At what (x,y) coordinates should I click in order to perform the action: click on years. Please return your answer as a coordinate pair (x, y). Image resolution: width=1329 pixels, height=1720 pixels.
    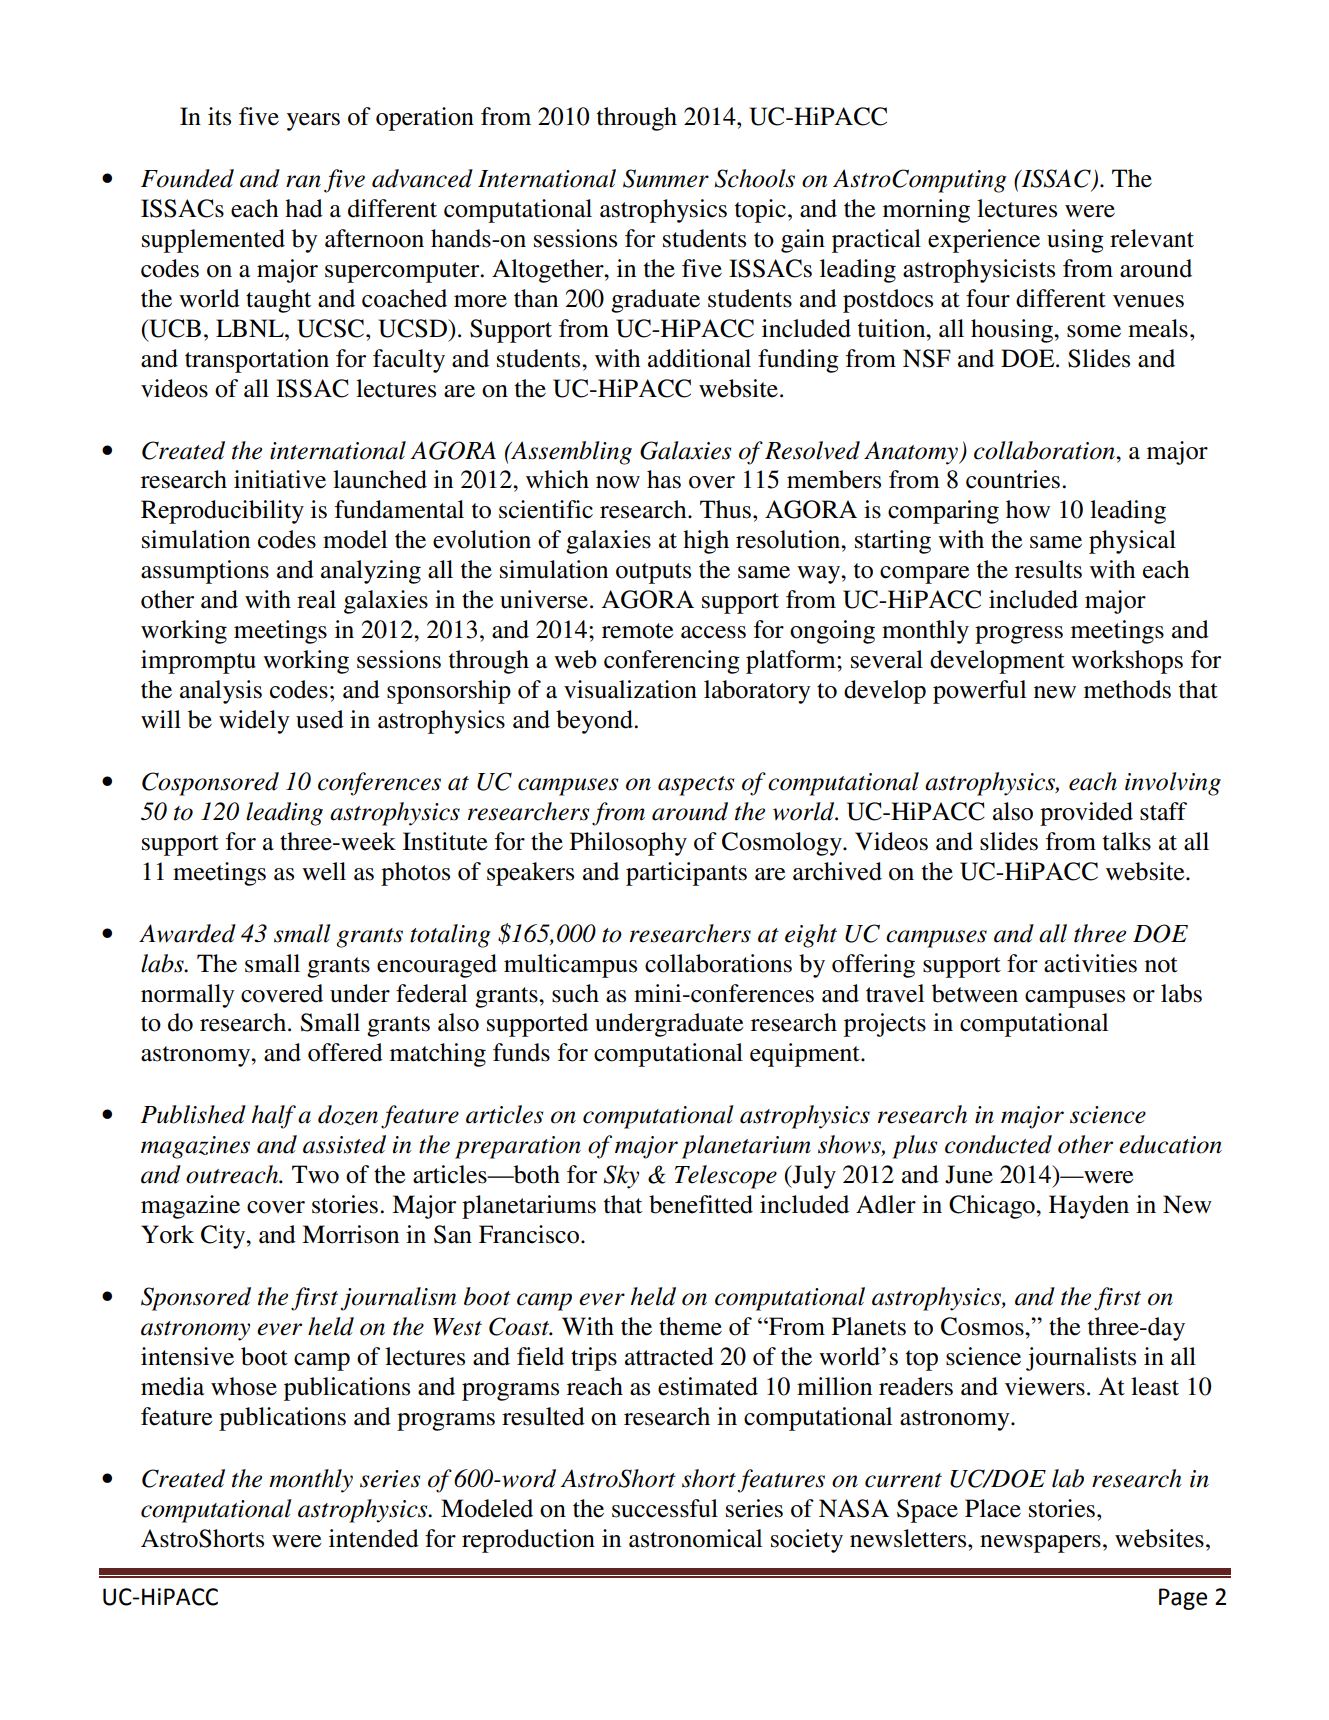
    Looking at the image, I should click on (313, 122).
